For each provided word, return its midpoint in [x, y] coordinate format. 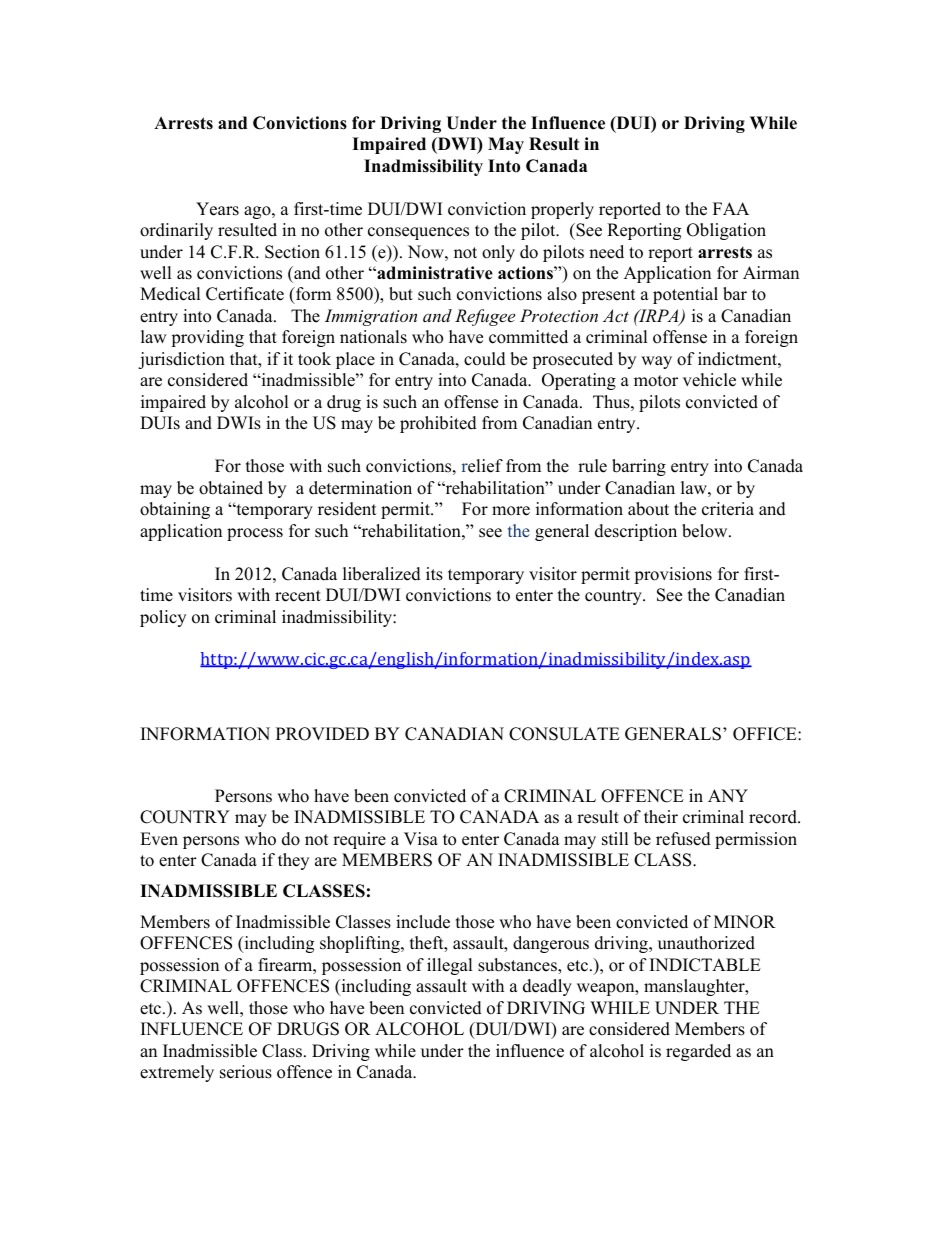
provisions [673, 575]
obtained [231, 488]
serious [246, 1072]
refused [683, 839]
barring [639, 467]
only [498, 253]
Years [217, 209]
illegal [450, 966]
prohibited [438, 424]
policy [163, 618]
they [293, 861]
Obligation [726, 231]
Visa [421, 839]
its [434, 574]
